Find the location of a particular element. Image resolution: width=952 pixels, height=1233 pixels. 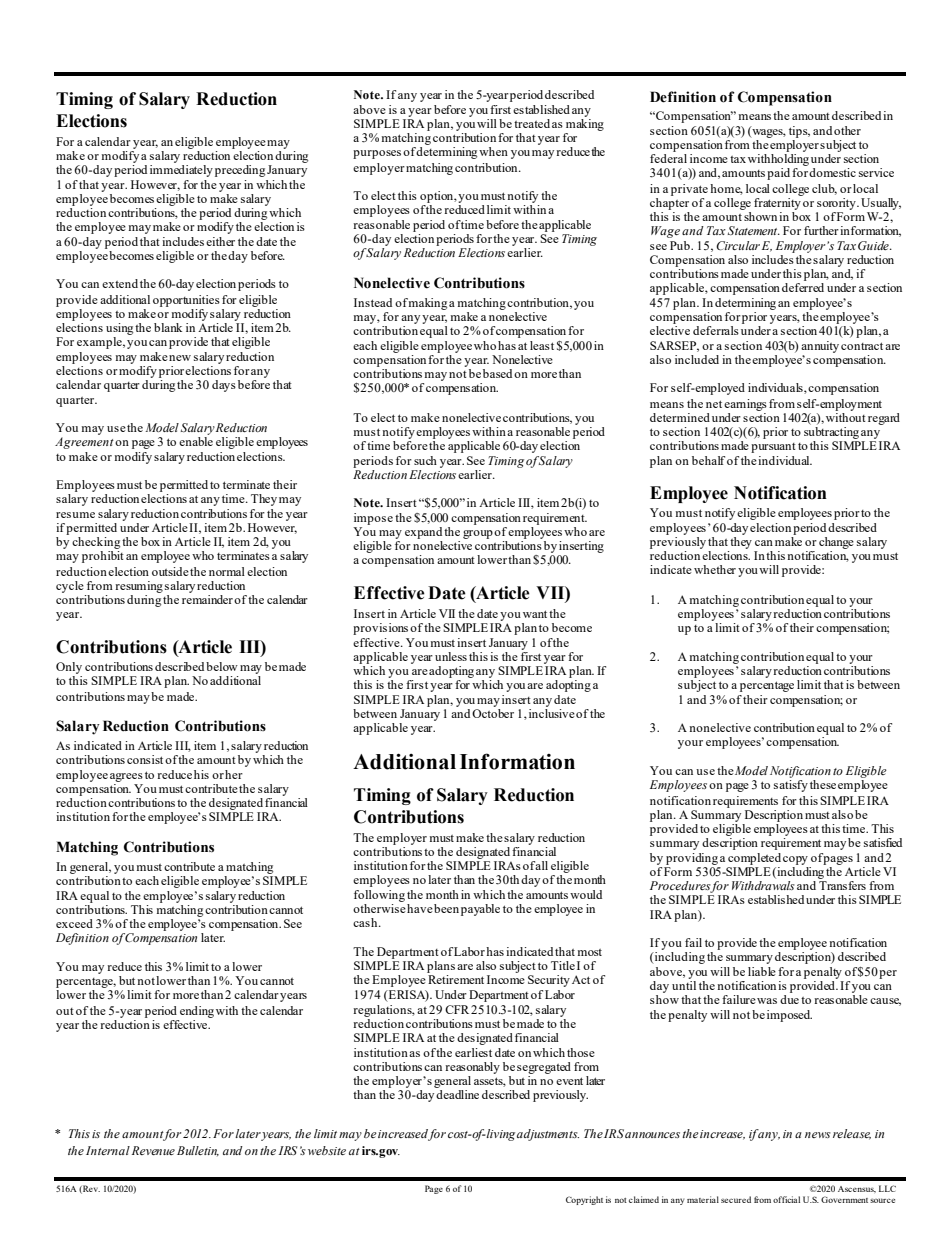

enable is located at coordinates (196, 441).
